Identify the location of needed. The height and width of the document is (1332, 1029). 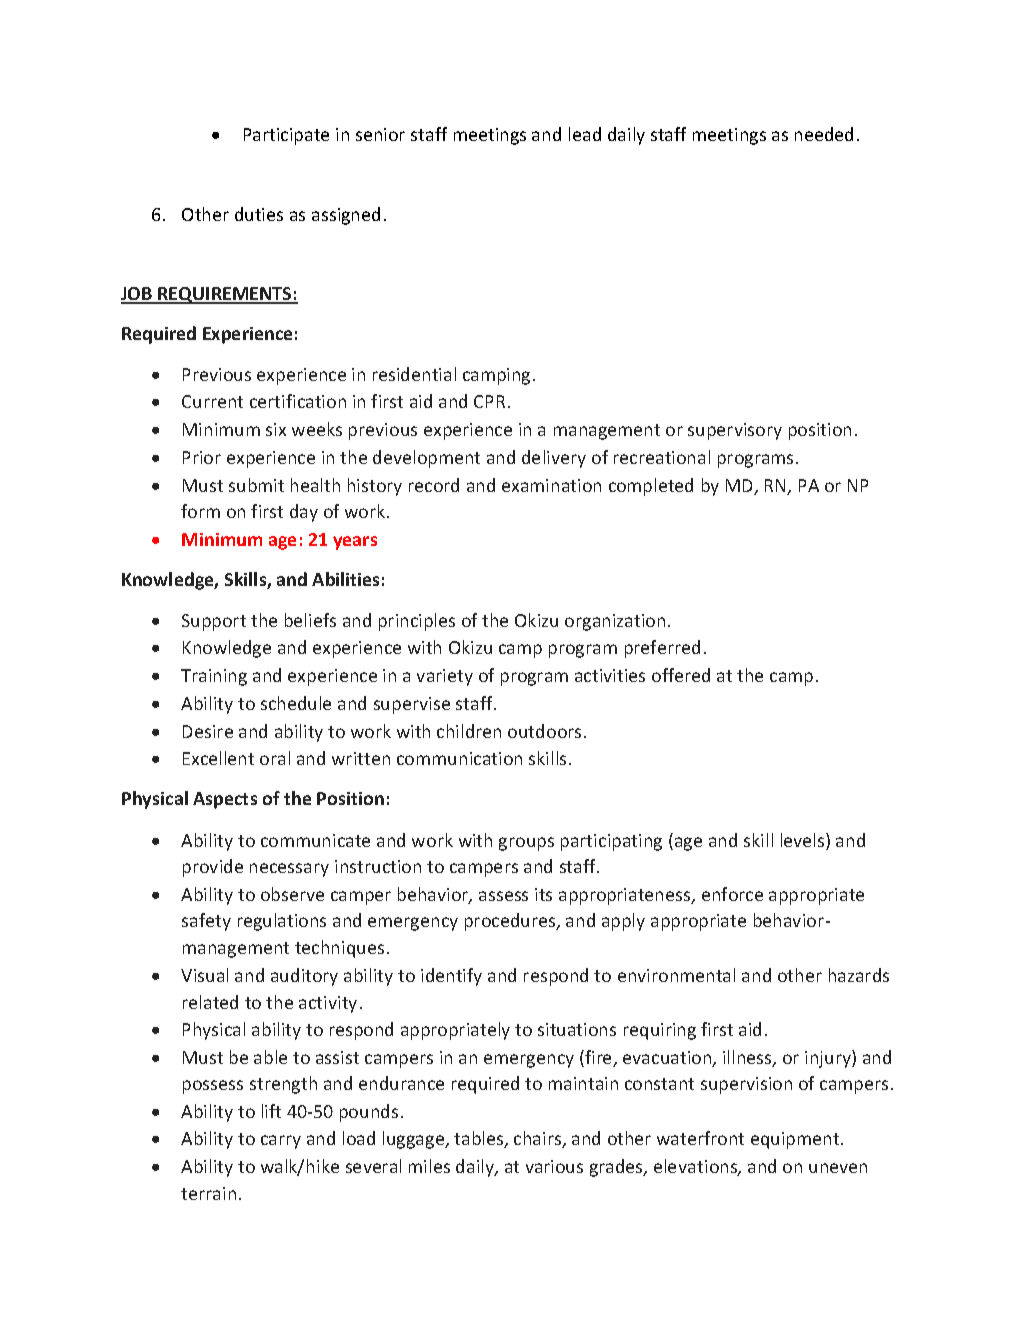
(824, 134).
